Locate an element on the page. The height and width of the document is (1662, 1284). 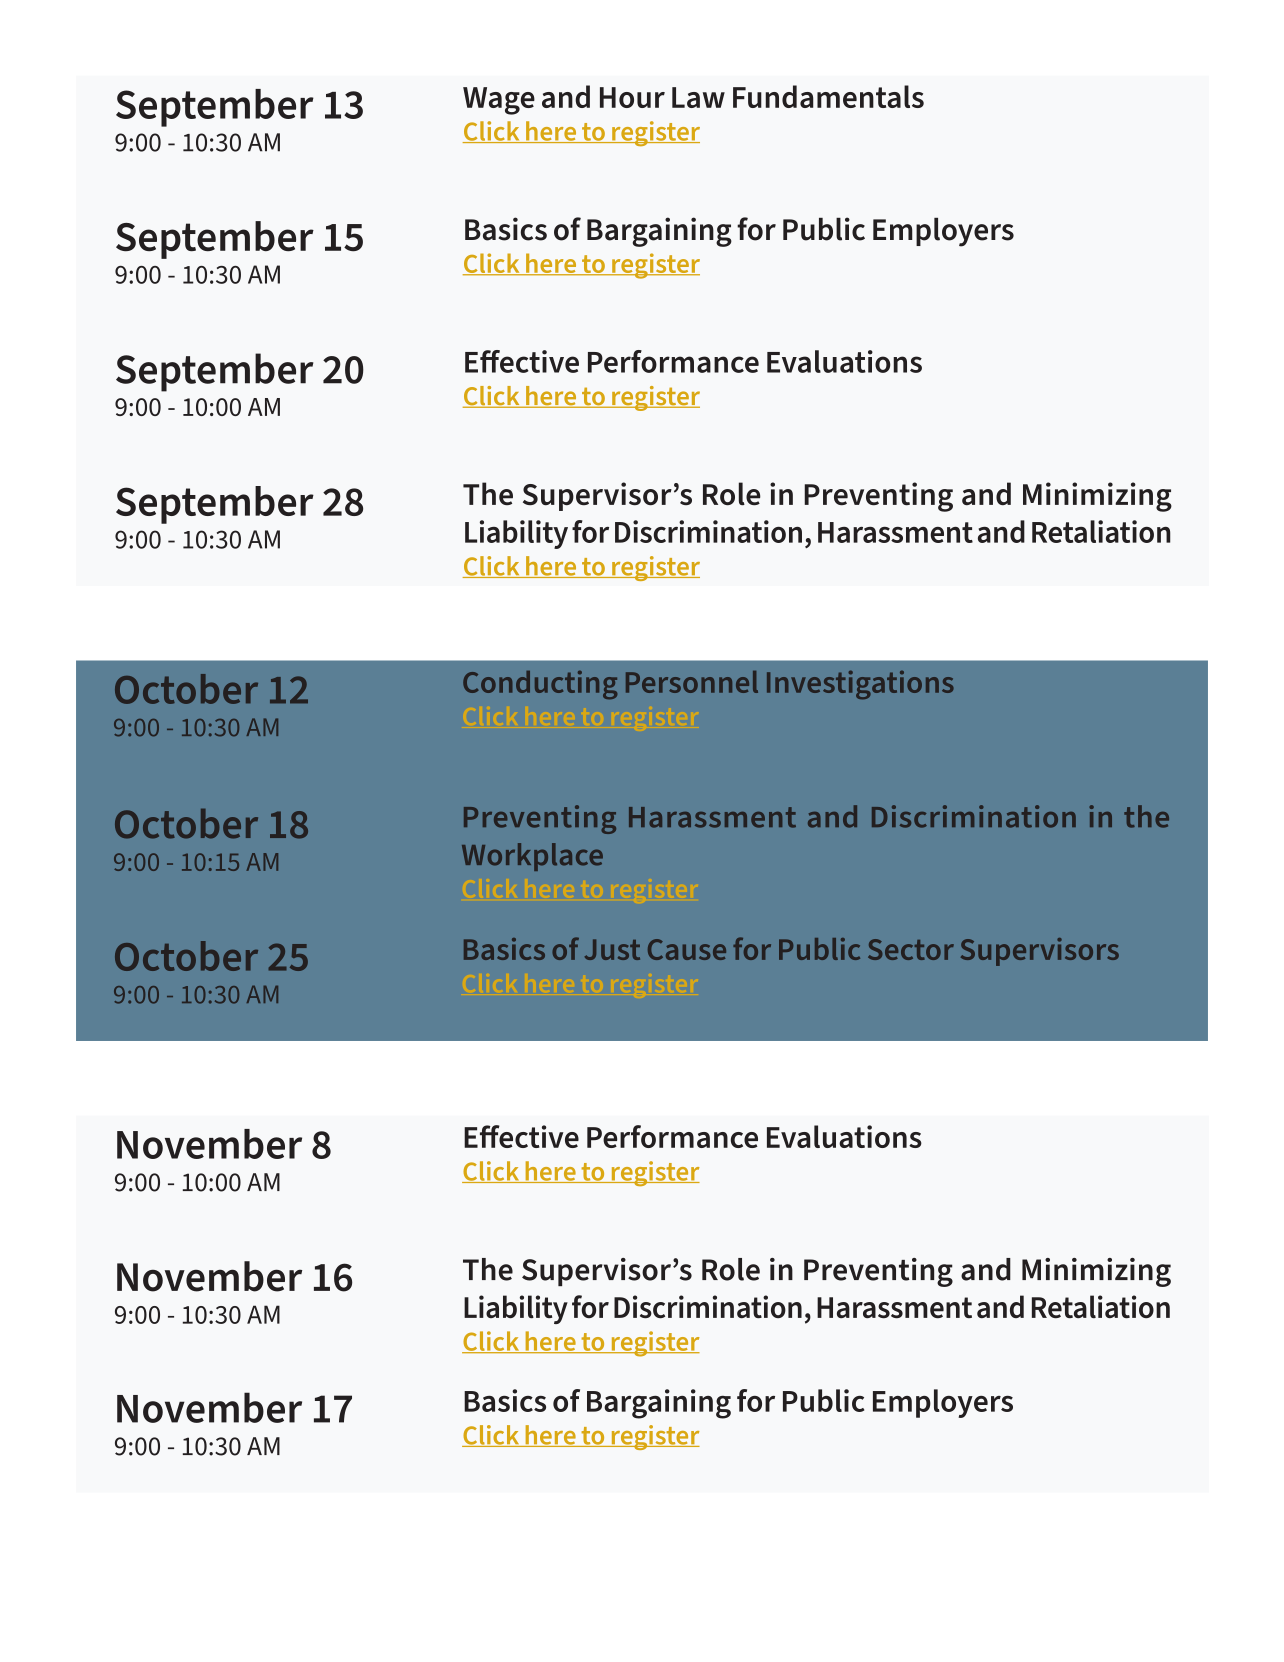
Law is located at coordinates (698, 97).
